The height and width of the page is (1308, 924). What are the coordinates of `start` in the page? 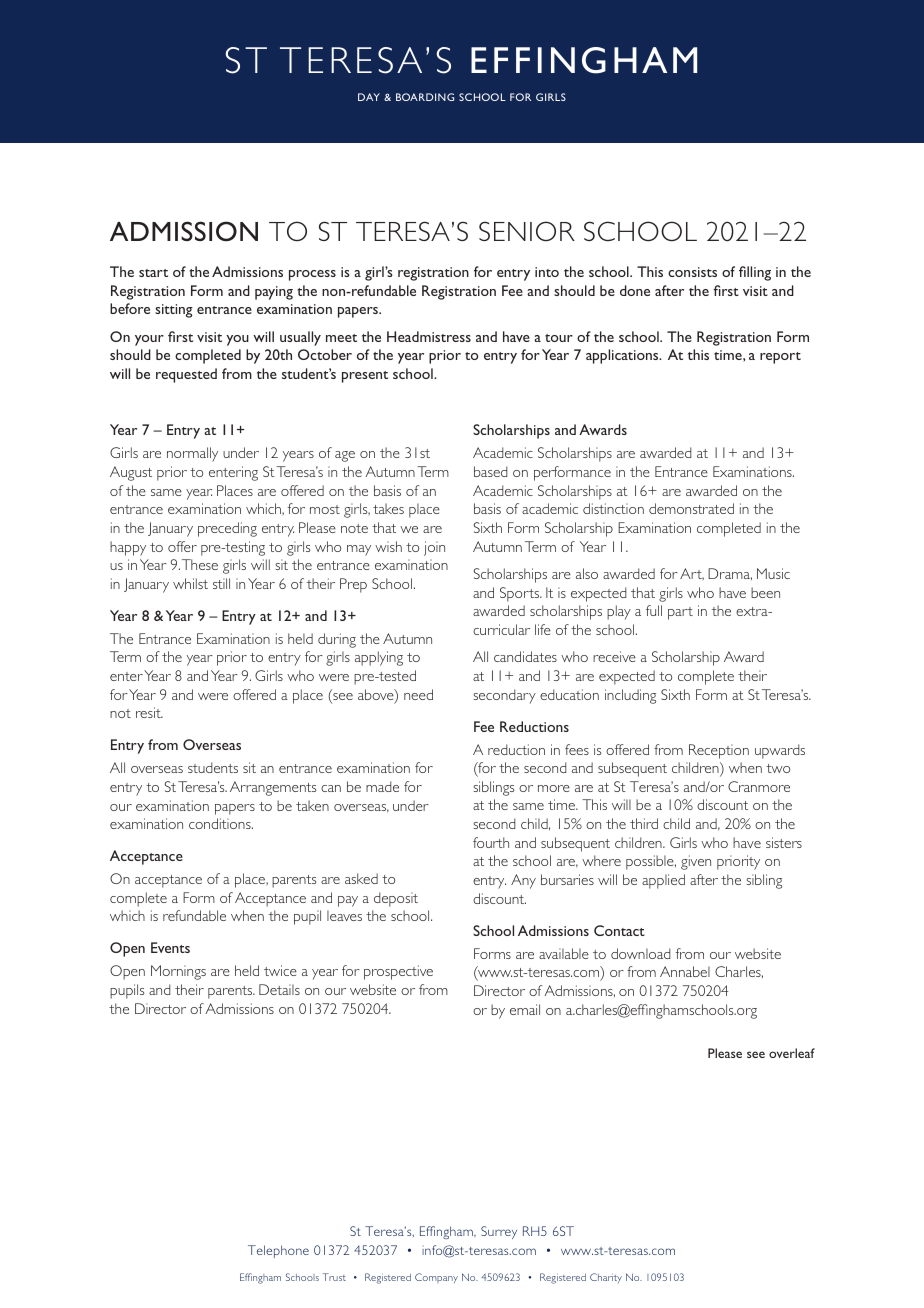 It's located at (153, 273).
